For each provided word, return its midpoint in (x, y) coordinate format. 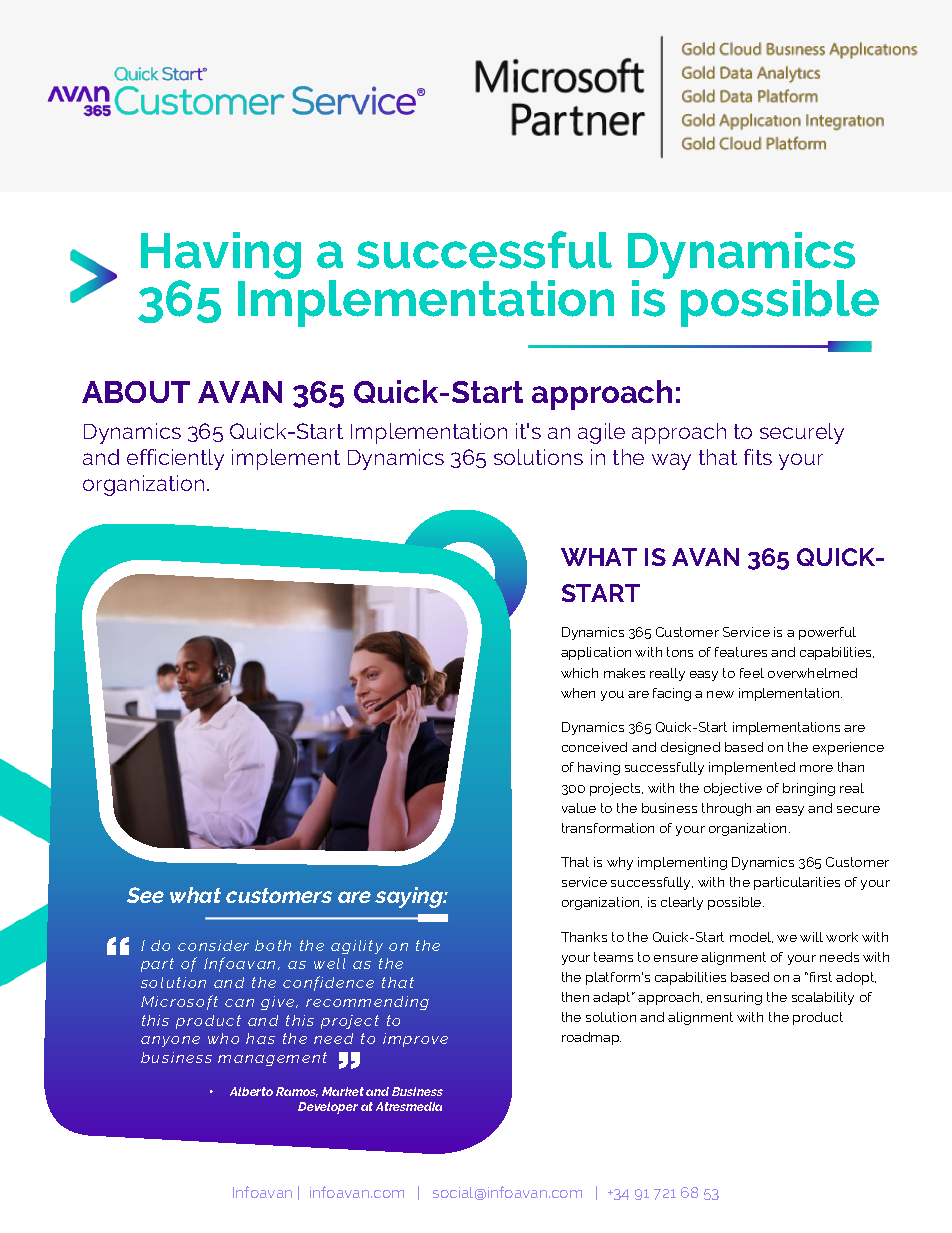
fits (758, 457)
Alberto (251, 1091)
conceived (594, 747)
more (816, 768)
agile (601, 433)
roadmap (591, 1038)
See (145, 895)
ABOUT (136, 392)
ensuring (734, 998)
